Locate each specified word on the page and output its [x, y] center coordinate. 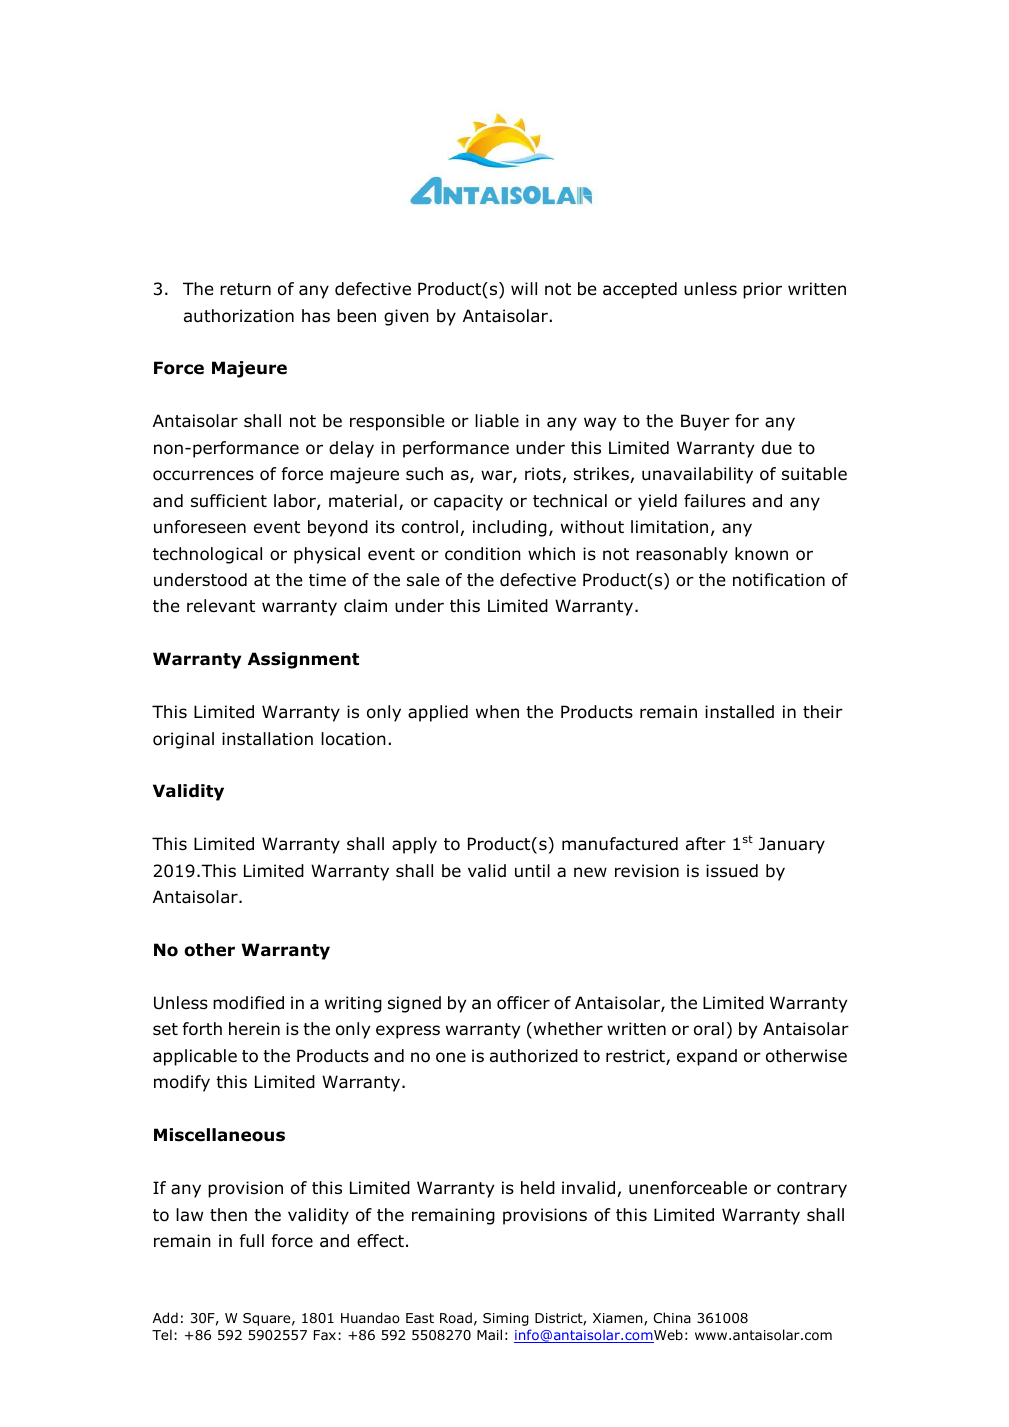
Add [165, 1318]
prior [762, 290]
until [532, 871]
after [706, 844]
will [524, 288]
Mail [489, 1334]
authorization [239, 316]
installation [267, 739]
